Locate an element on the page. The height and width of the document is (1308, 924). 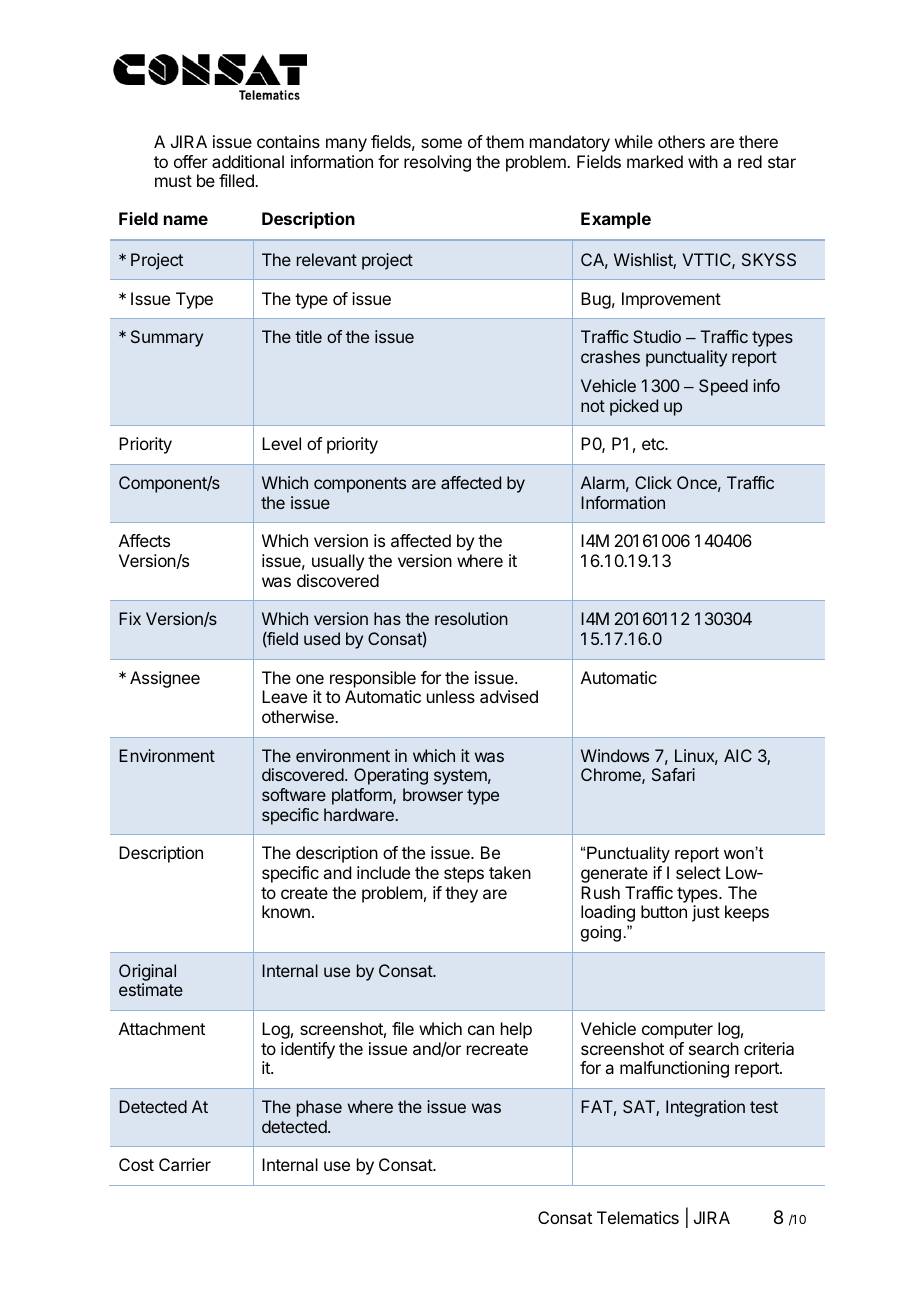
Carrier is located at coordinates (185, 1164).
